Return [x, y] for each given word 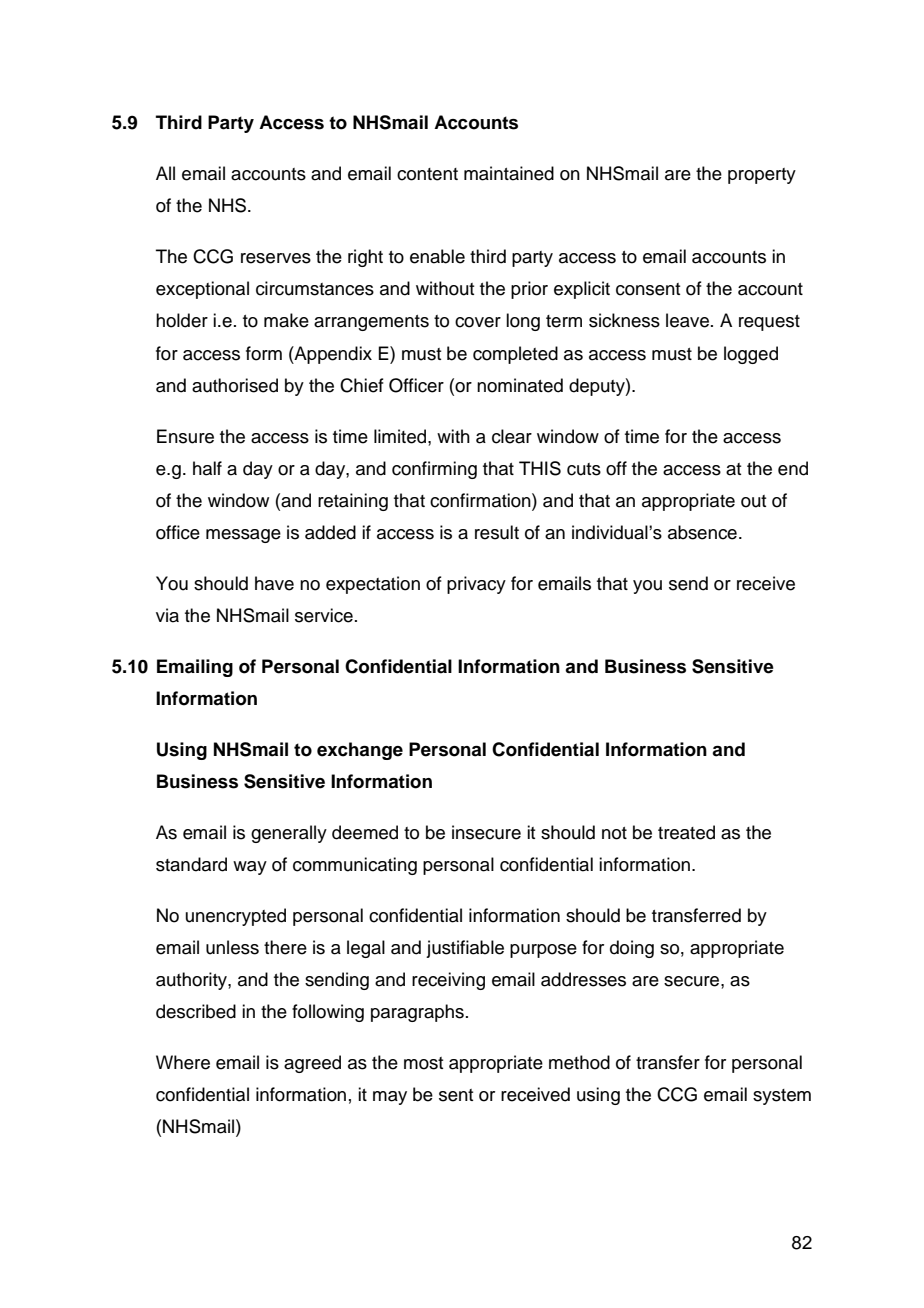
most [423, 1063]
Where [183, 1062]
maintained [509, 173]
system [782, 1097]
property [762, 176]
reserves [276, 258]
